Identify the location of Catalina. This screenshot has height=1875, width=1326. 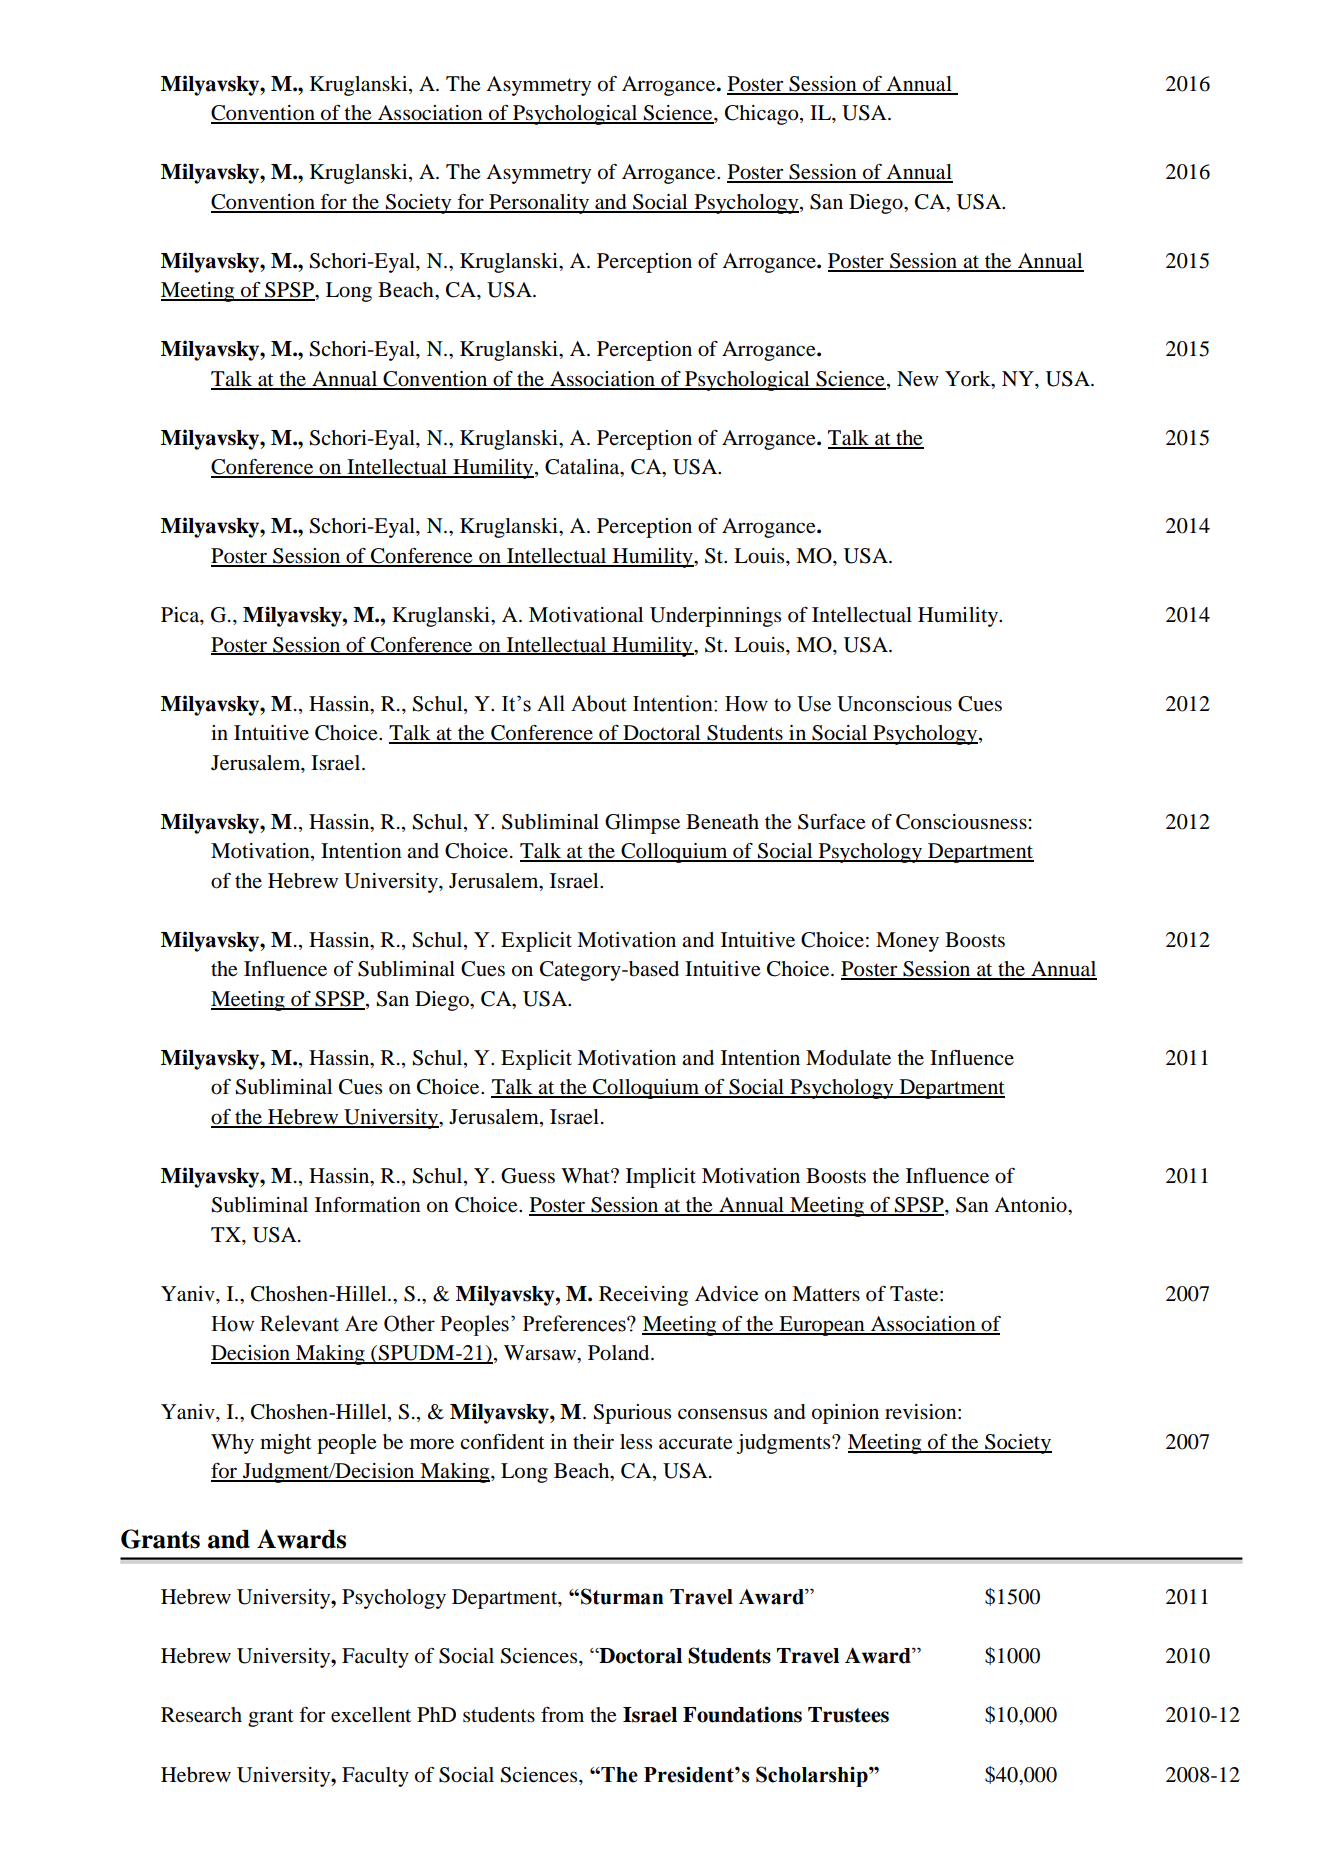
(583, 468).
